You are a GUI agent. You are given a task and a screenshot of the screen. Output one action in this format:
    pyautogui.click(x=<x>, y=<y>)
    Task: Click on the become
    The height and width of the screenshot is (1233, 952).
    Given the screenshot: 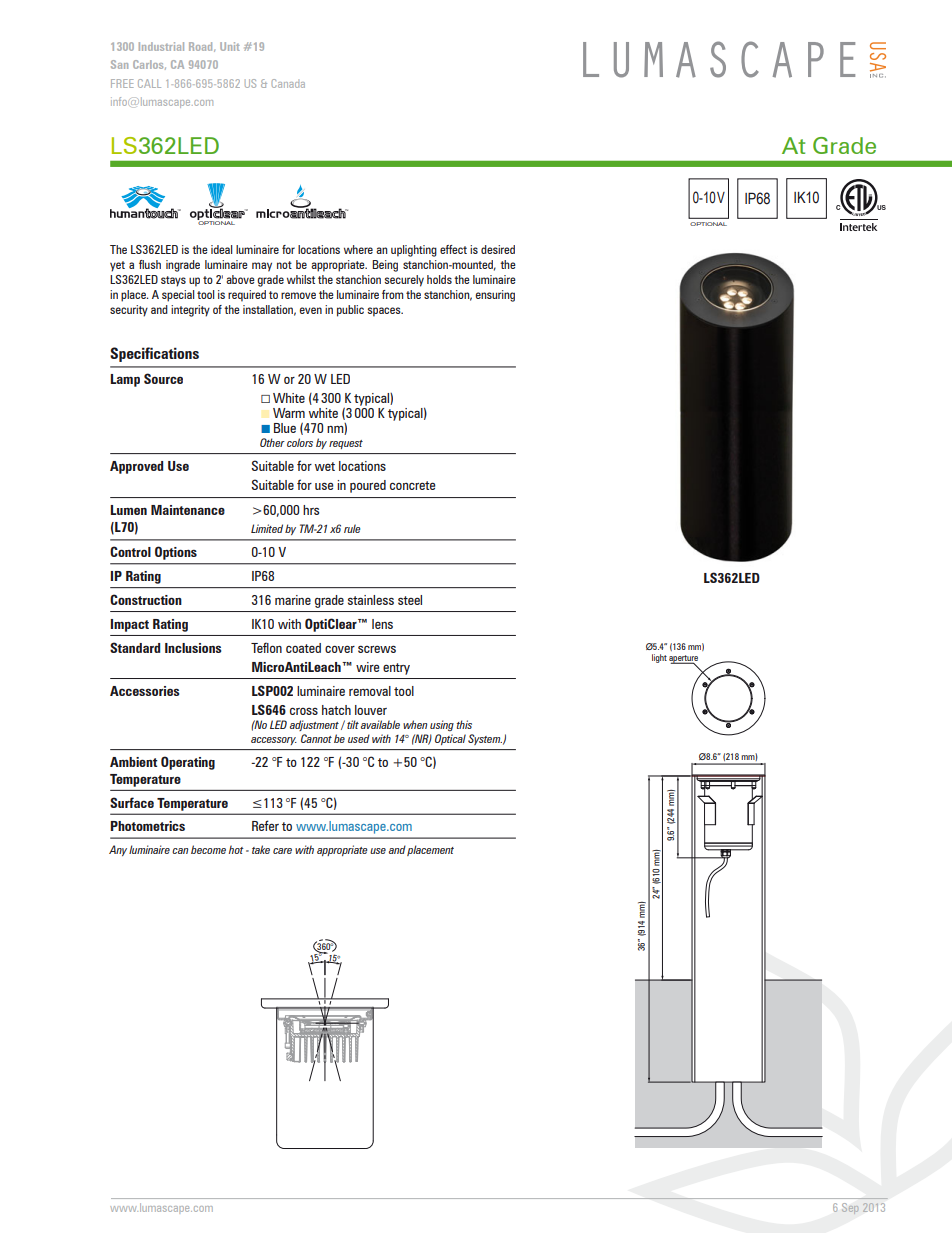 What is the action you would take?
    pyautogui.click(x=208, y=849)
